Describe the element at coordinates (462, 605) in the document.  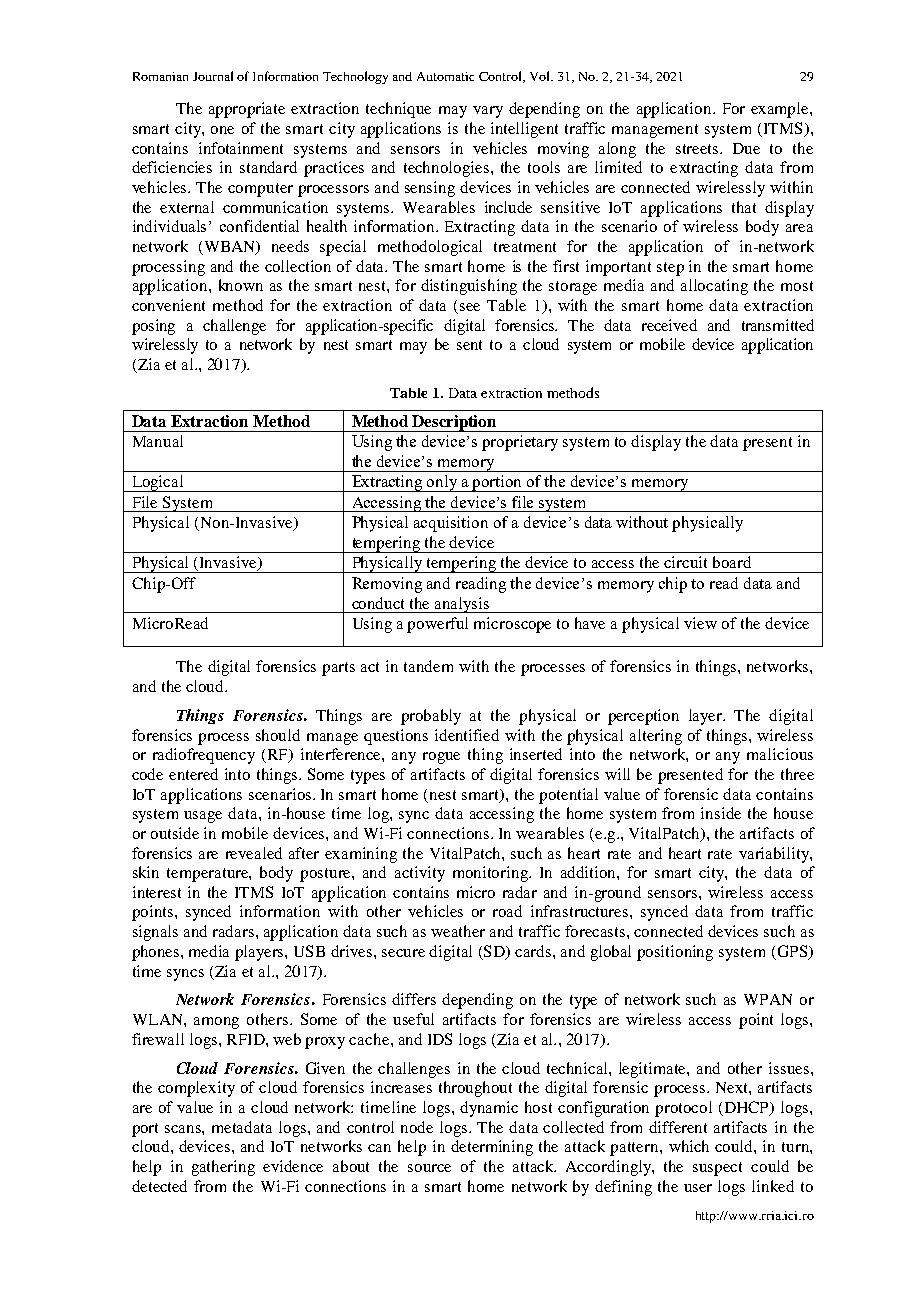
I see `analysis` at that location.
